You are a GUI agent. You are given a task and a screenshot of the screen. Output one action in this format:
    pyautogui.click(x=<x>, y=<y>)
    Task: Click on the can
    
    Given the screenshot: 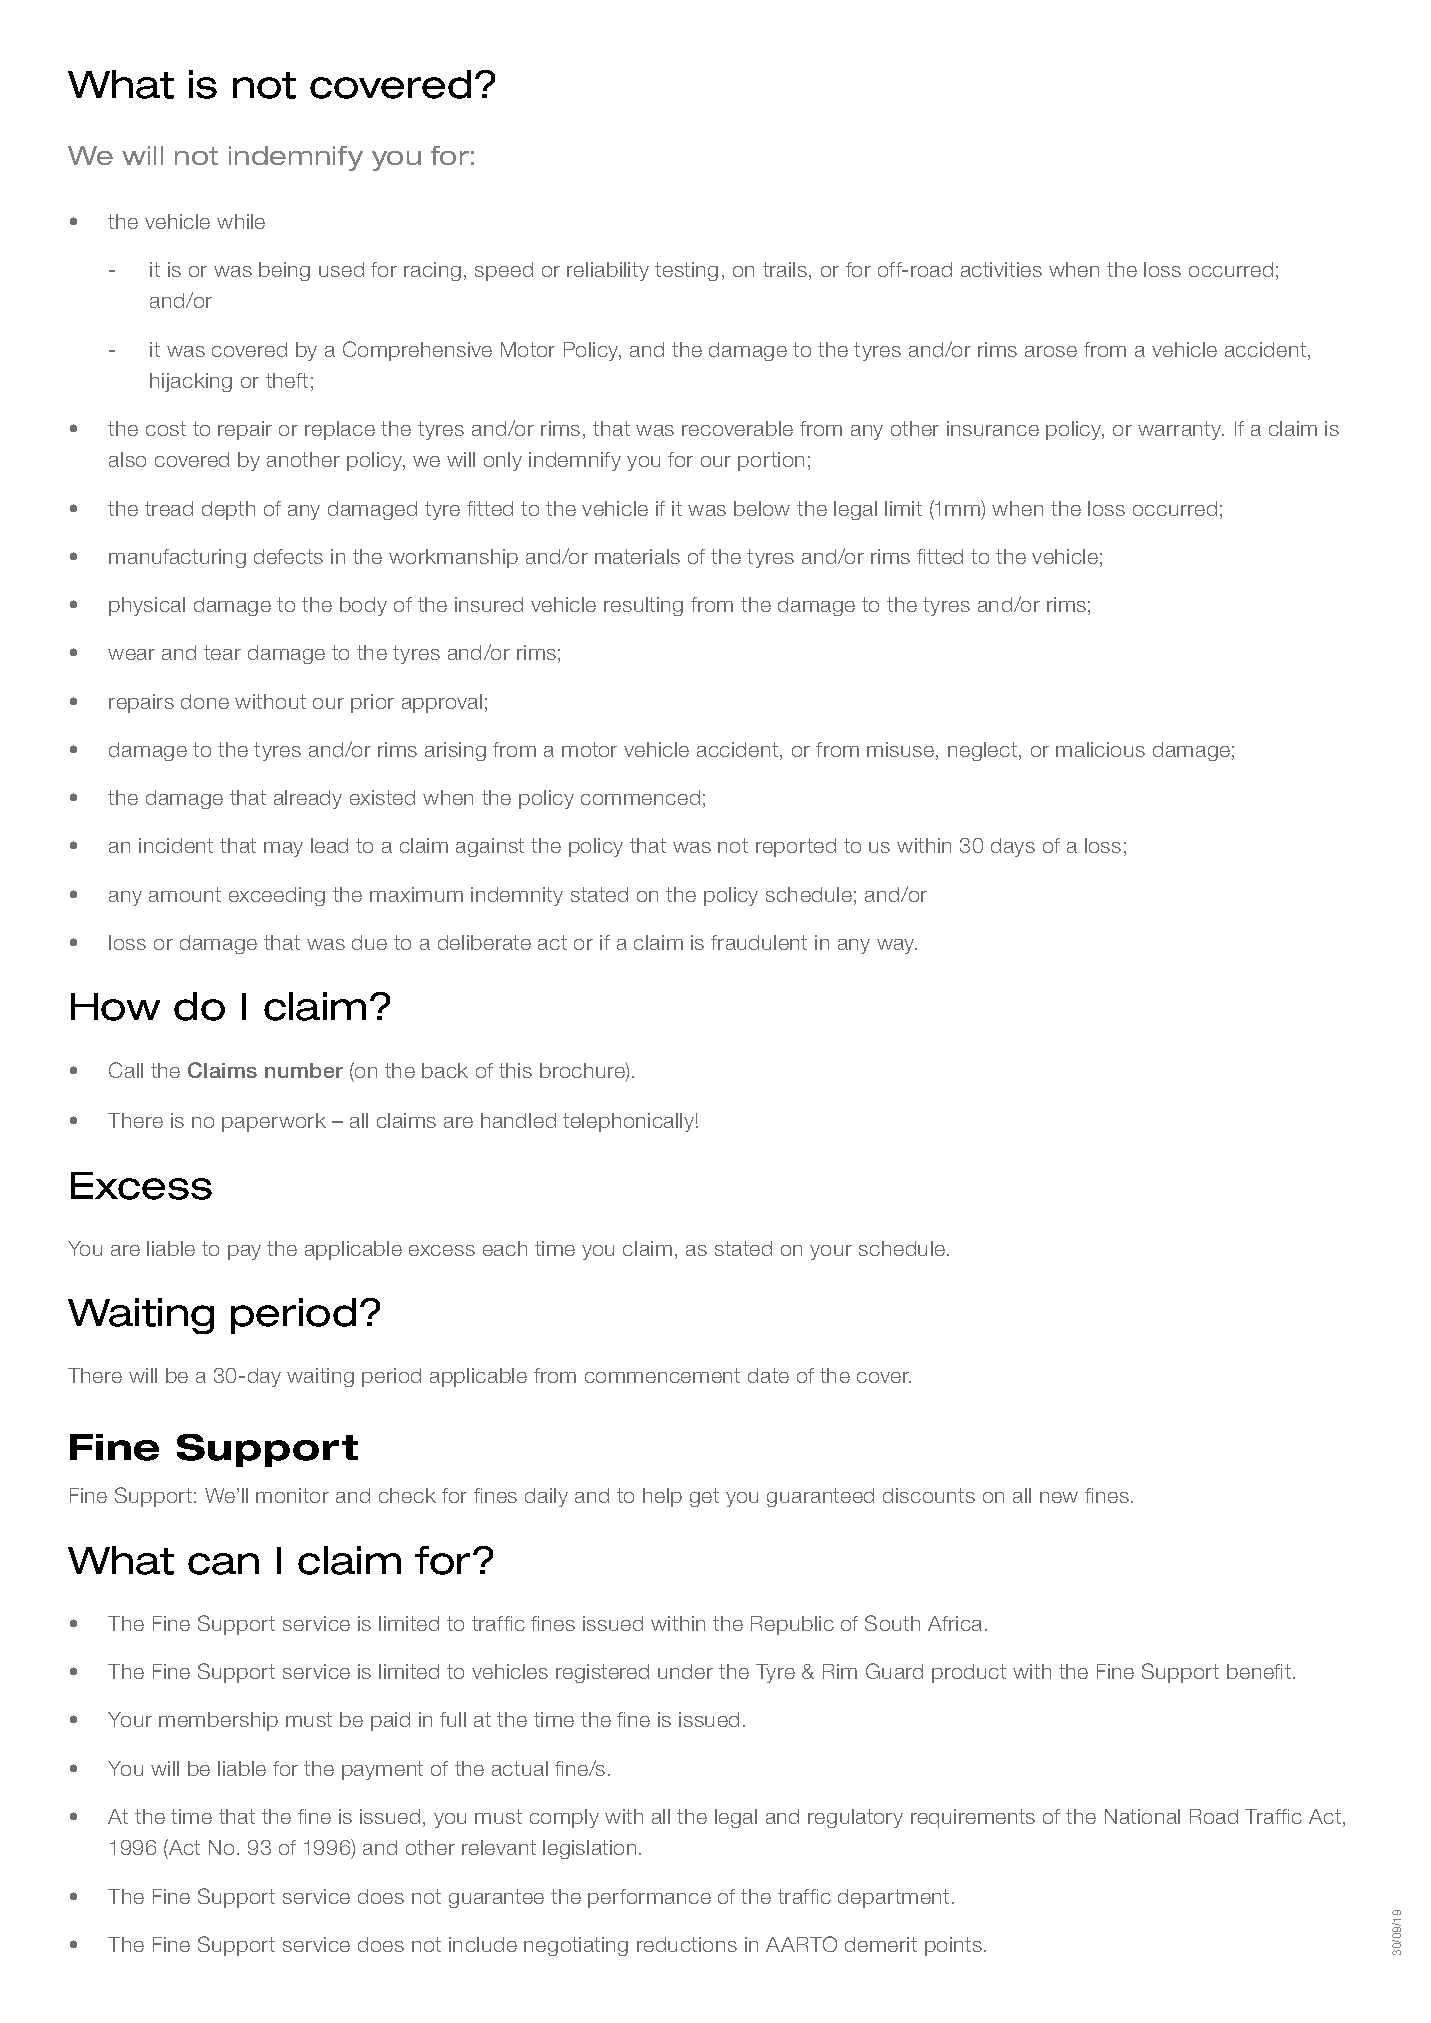 What is the action you would take?
    pyautogui.click(x=223, y=1564)
